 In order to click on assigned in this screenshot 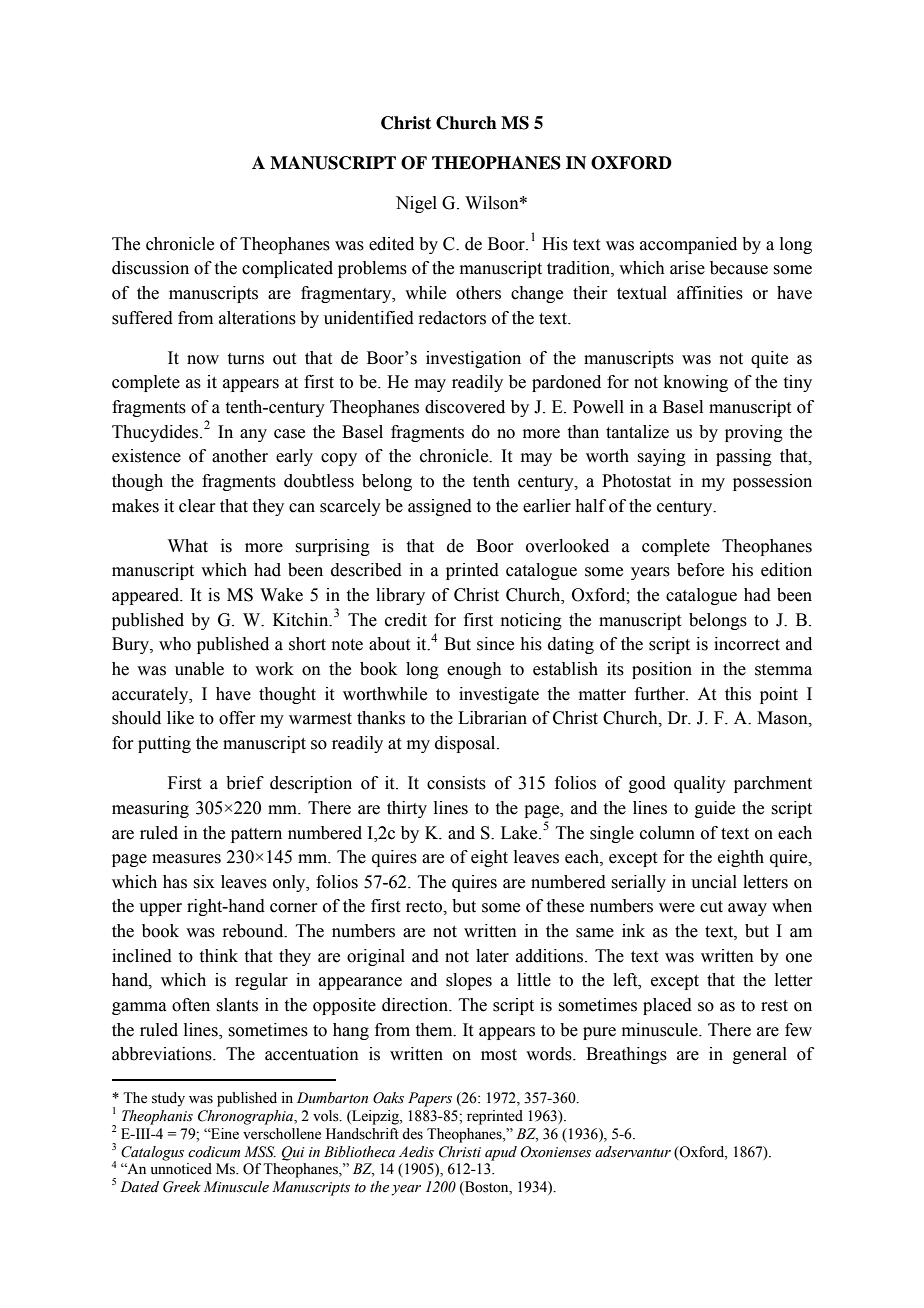, I will do `click(440, 507)`.
